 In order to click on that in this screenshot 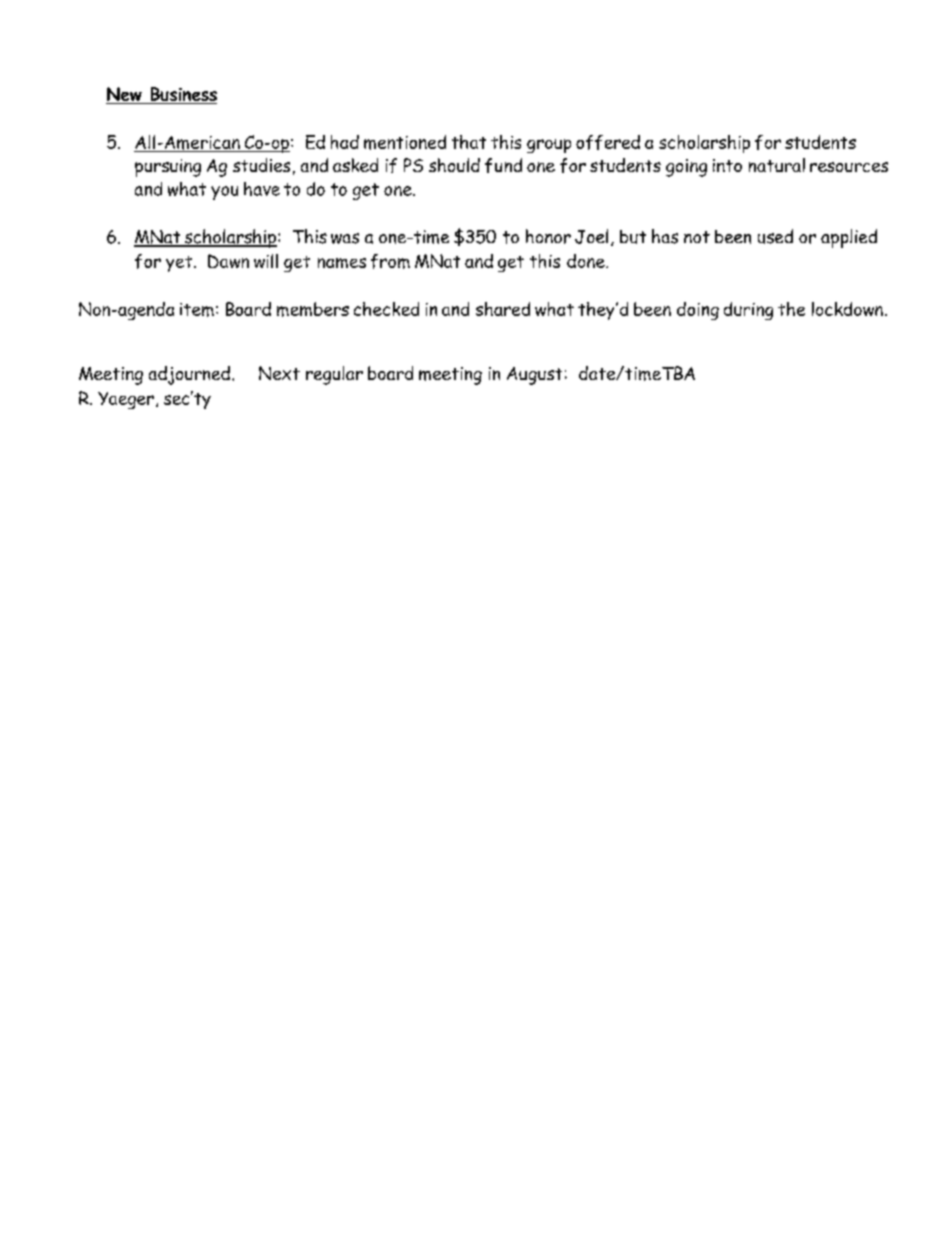, I will do `click(469, 142)`.
